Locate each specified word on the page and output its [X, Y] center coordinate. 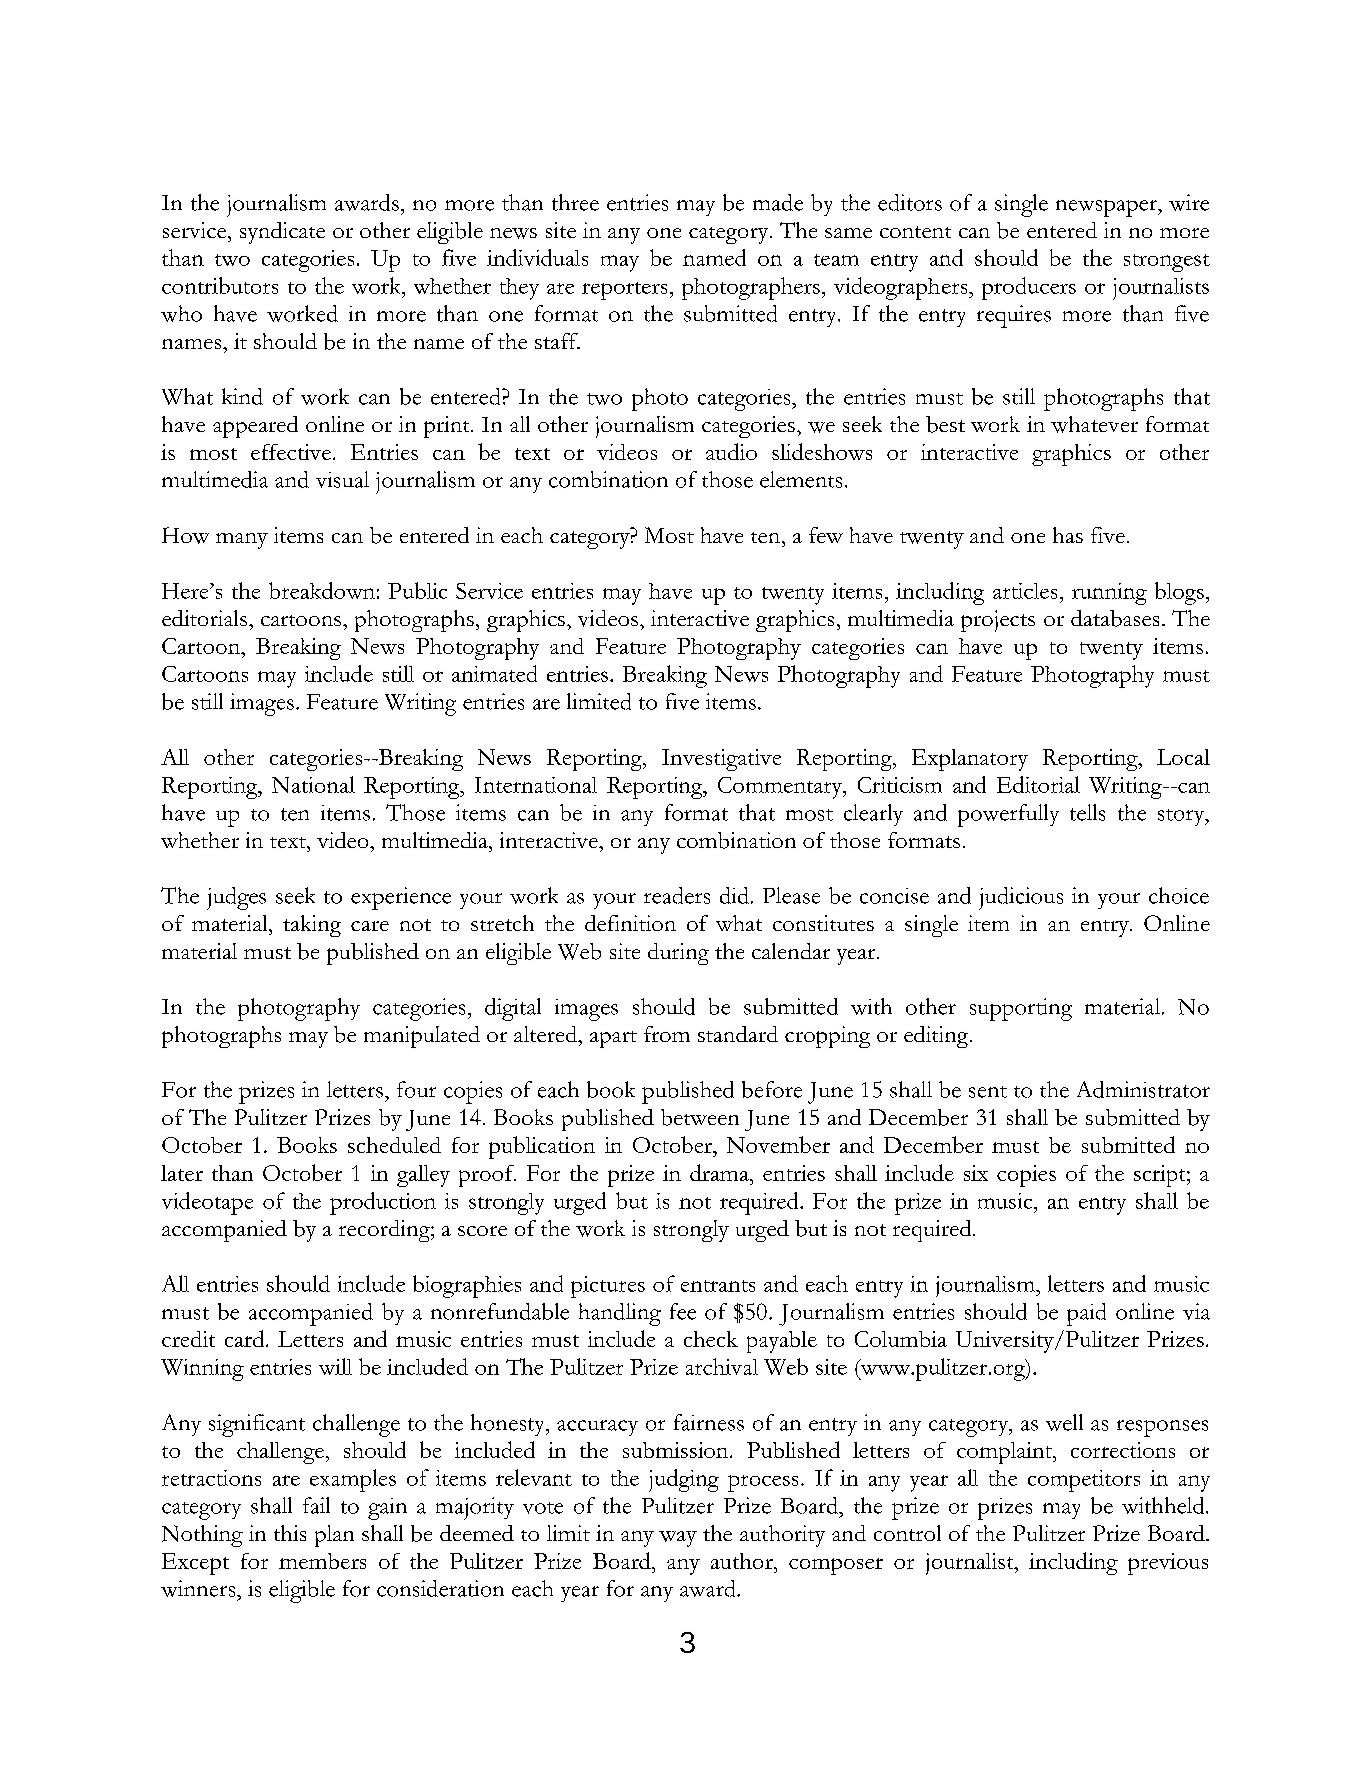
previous [1168, 1564]
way [678, 1539]
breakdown [322, 590]
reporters [624, 291]
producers [1029, 288]
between [700, 1117]
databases [1115, 618]
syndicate [282, 233]
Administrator [1143, 1089]
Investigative [721, 760]
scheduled [394, 1145]
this [290, 1533]
